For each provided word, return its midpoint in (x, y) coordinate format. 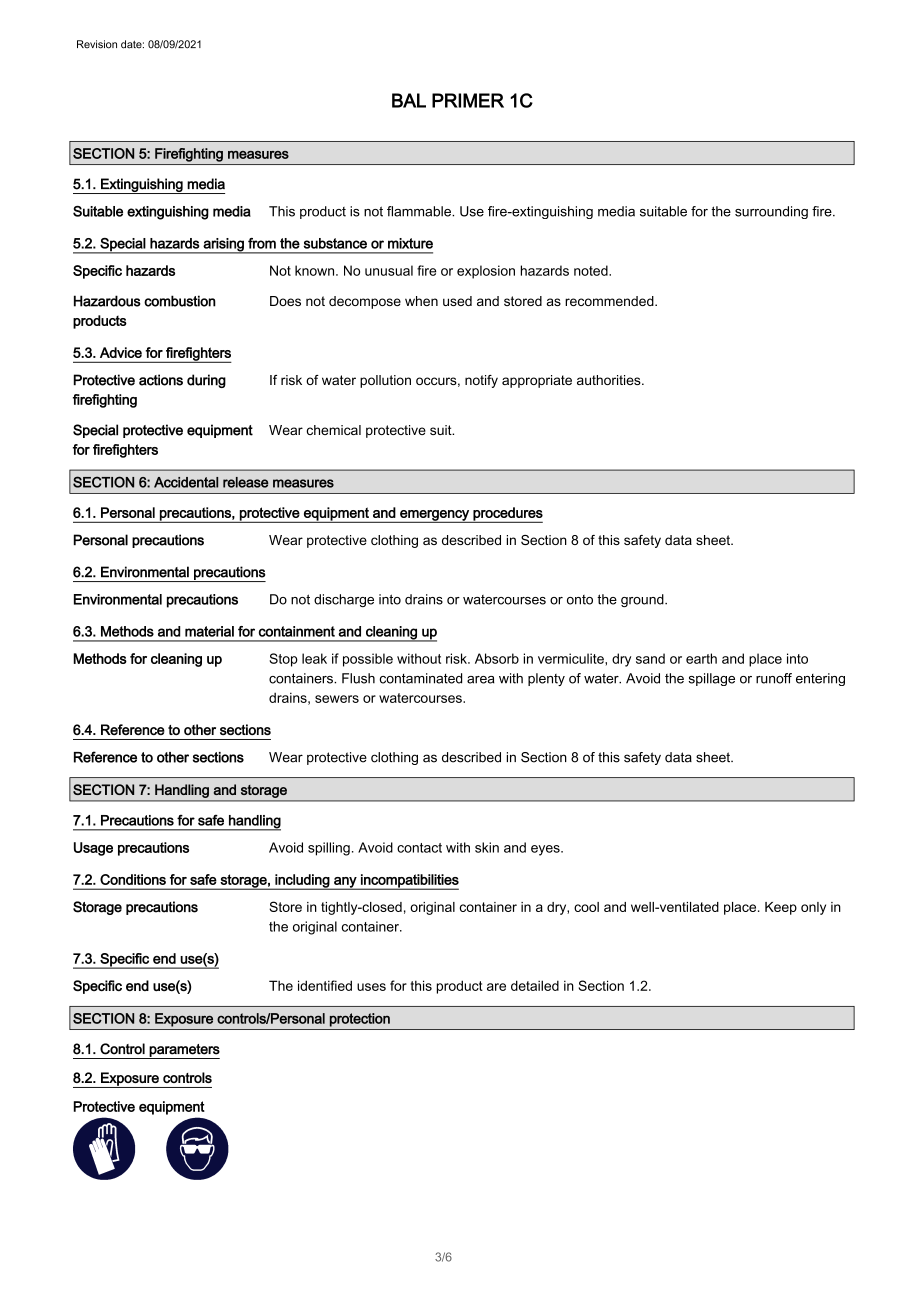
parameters (184, 1051)
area (481, 680)
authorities (610, 380)
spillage (712, 679)
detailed (535, 985)
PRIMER (468, 100)
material (209, 631)
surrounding (771, 212)
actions (161, 380)
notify (481, 381)
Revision (97, 44)
